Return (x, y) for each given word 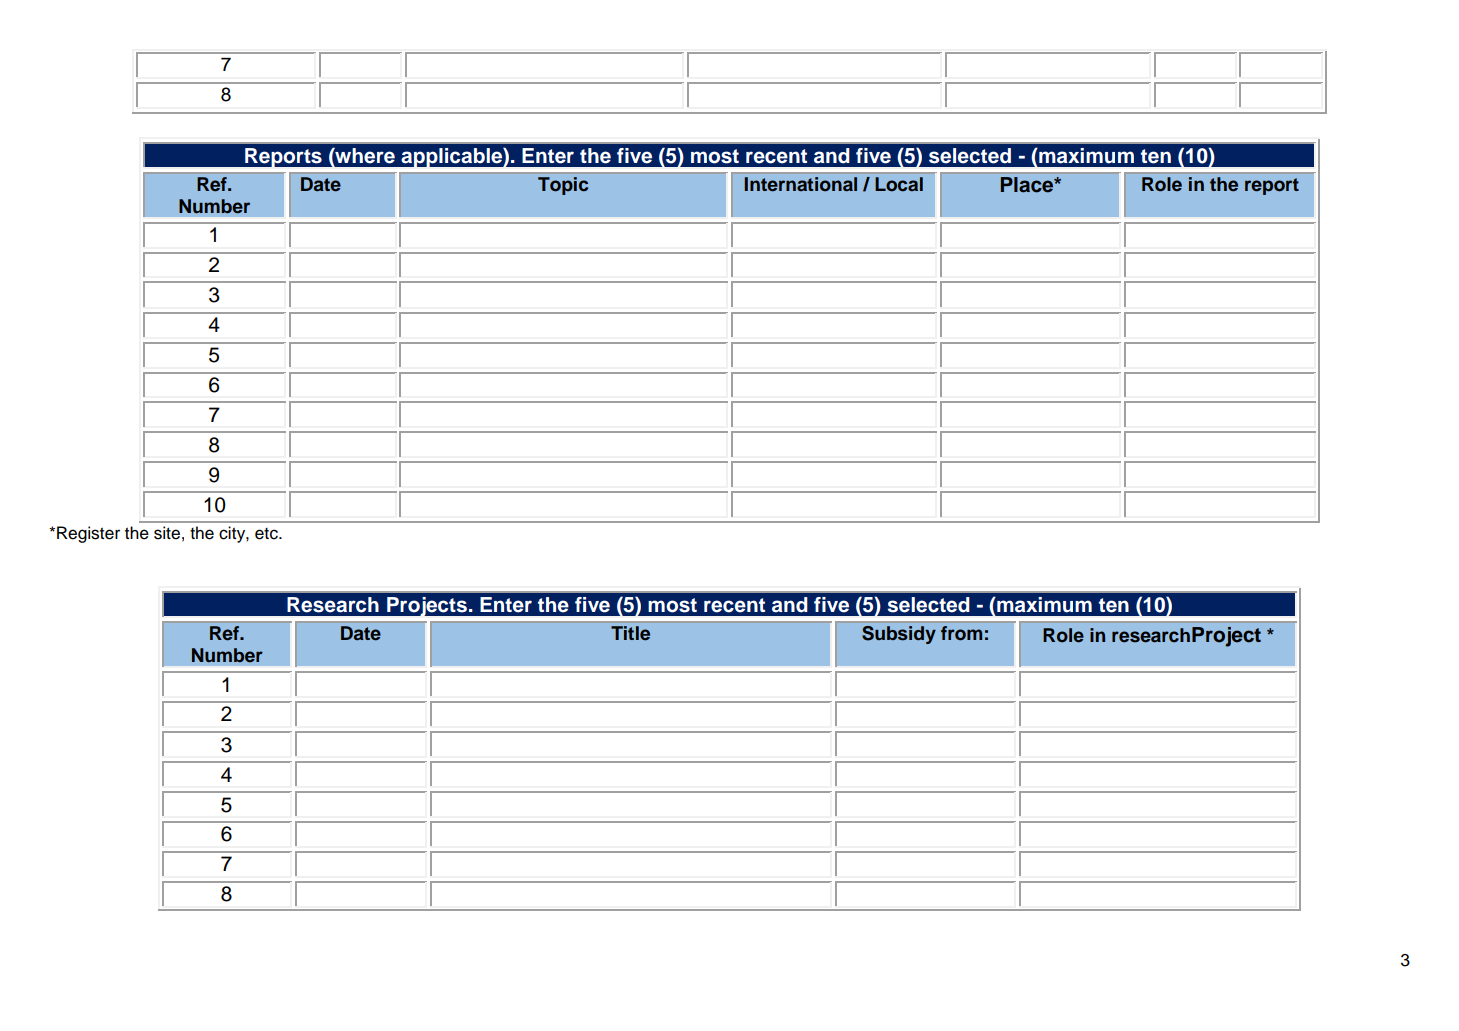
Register (88, 534)
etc (267, 534)
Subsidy (899, 635)
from (961, 633)
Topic (563, 186)
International (801, 184)
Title (630, 633)
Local (899, 184)
